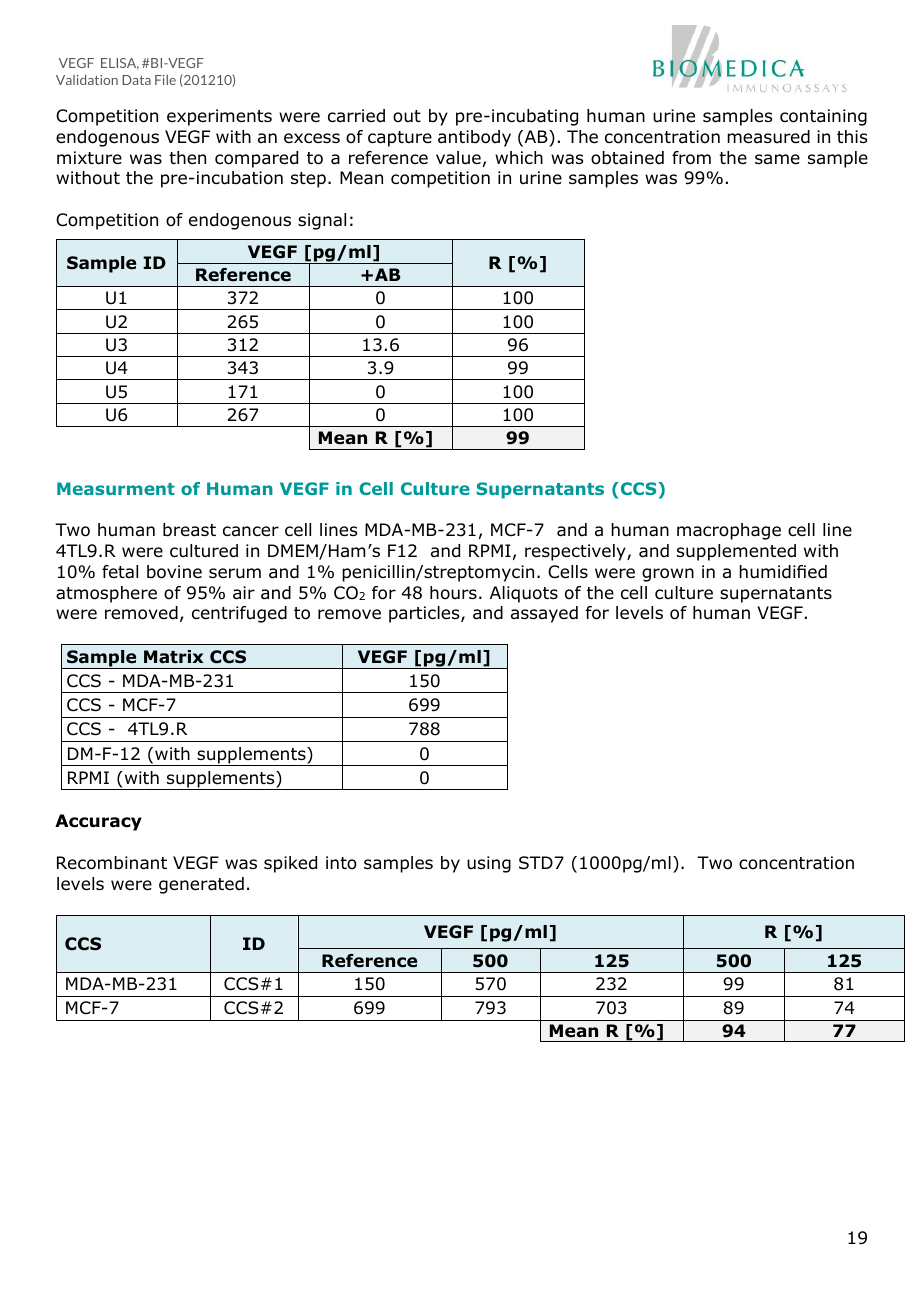 This screenshot has height=1308, width=924. Describe the element at coordinates (576, 552) in the screenshot. I see `respectively` at that location.
